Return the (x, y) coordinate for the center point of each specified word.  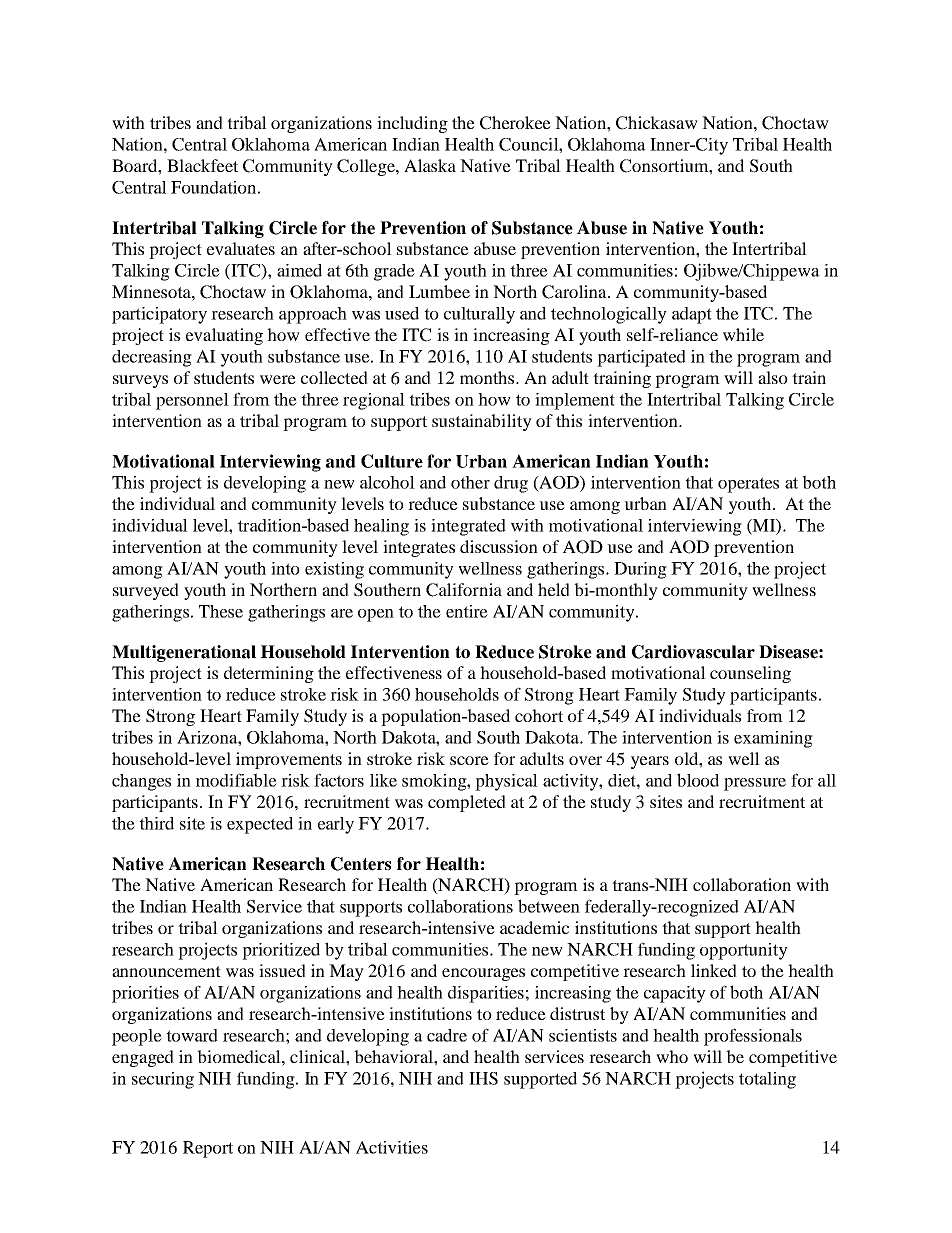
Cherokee (515, 123)
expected (260, 825)
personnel (192, 401)
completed (467, 803)
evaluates (241, 248)
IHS (483, 1078)
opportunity (744, 951)
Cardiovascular (693, 652)
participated (641, 358)
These (221, 611)
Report (208, 1149)
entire (467, 611)
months (488, 377)
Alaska (430, 165)
